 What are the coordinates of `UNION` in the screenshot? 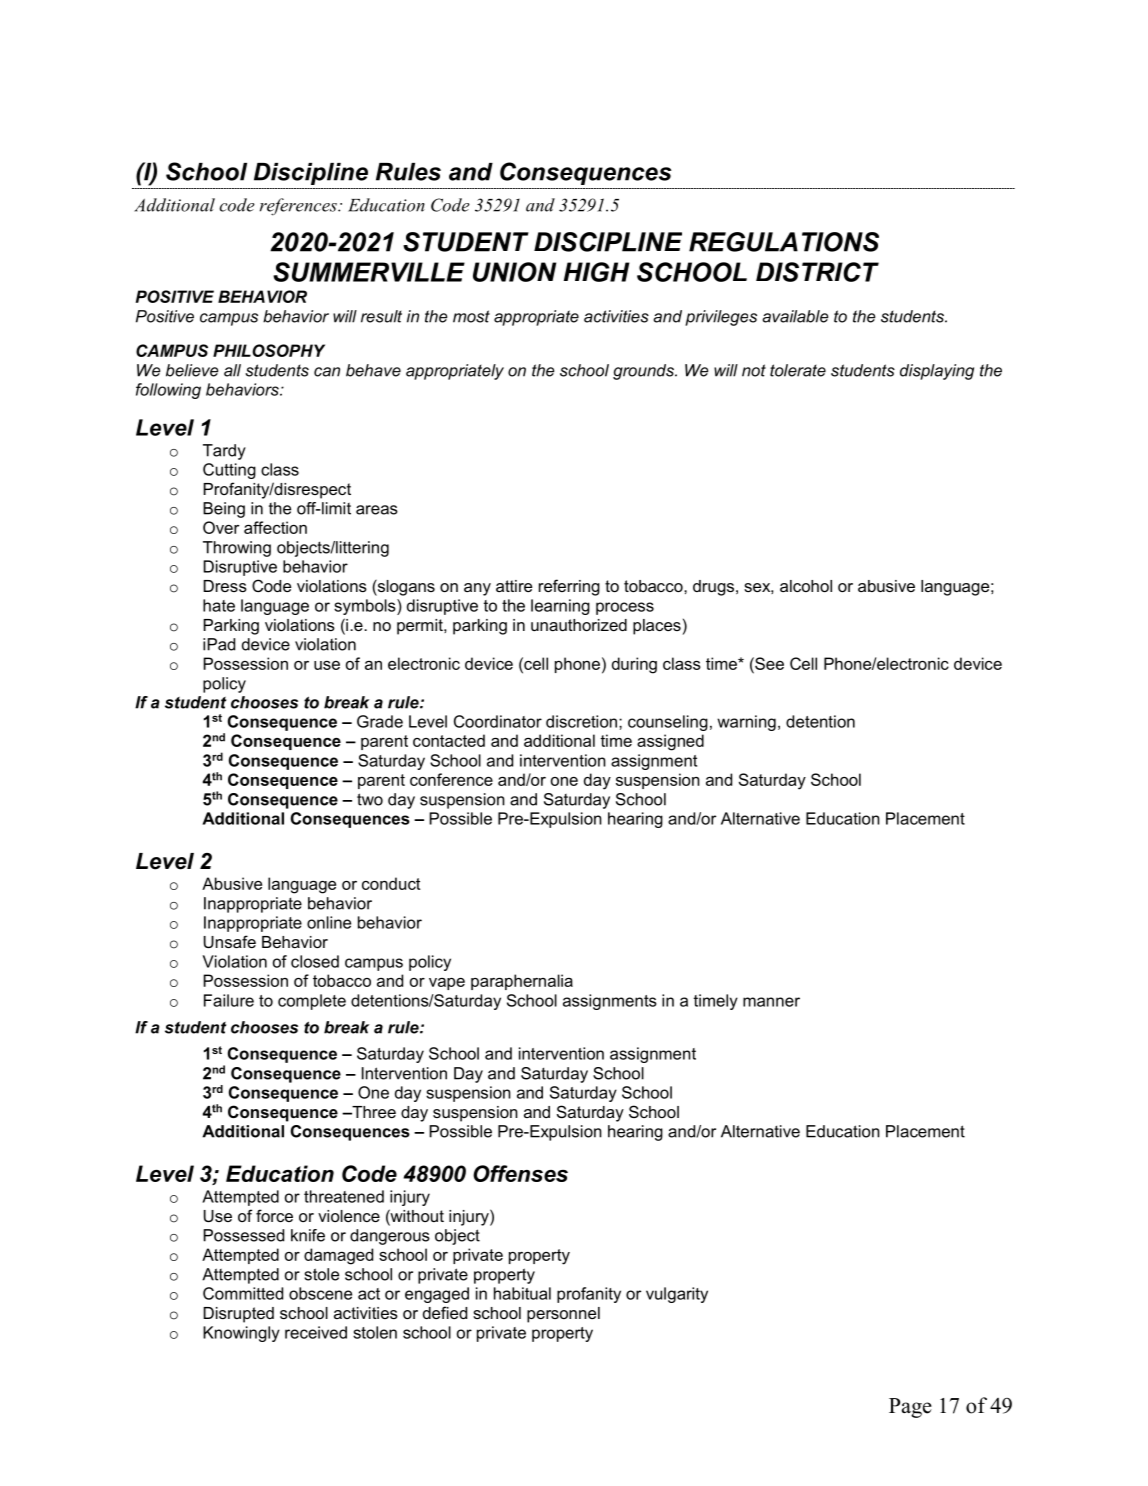 It's located at (514, 272).
